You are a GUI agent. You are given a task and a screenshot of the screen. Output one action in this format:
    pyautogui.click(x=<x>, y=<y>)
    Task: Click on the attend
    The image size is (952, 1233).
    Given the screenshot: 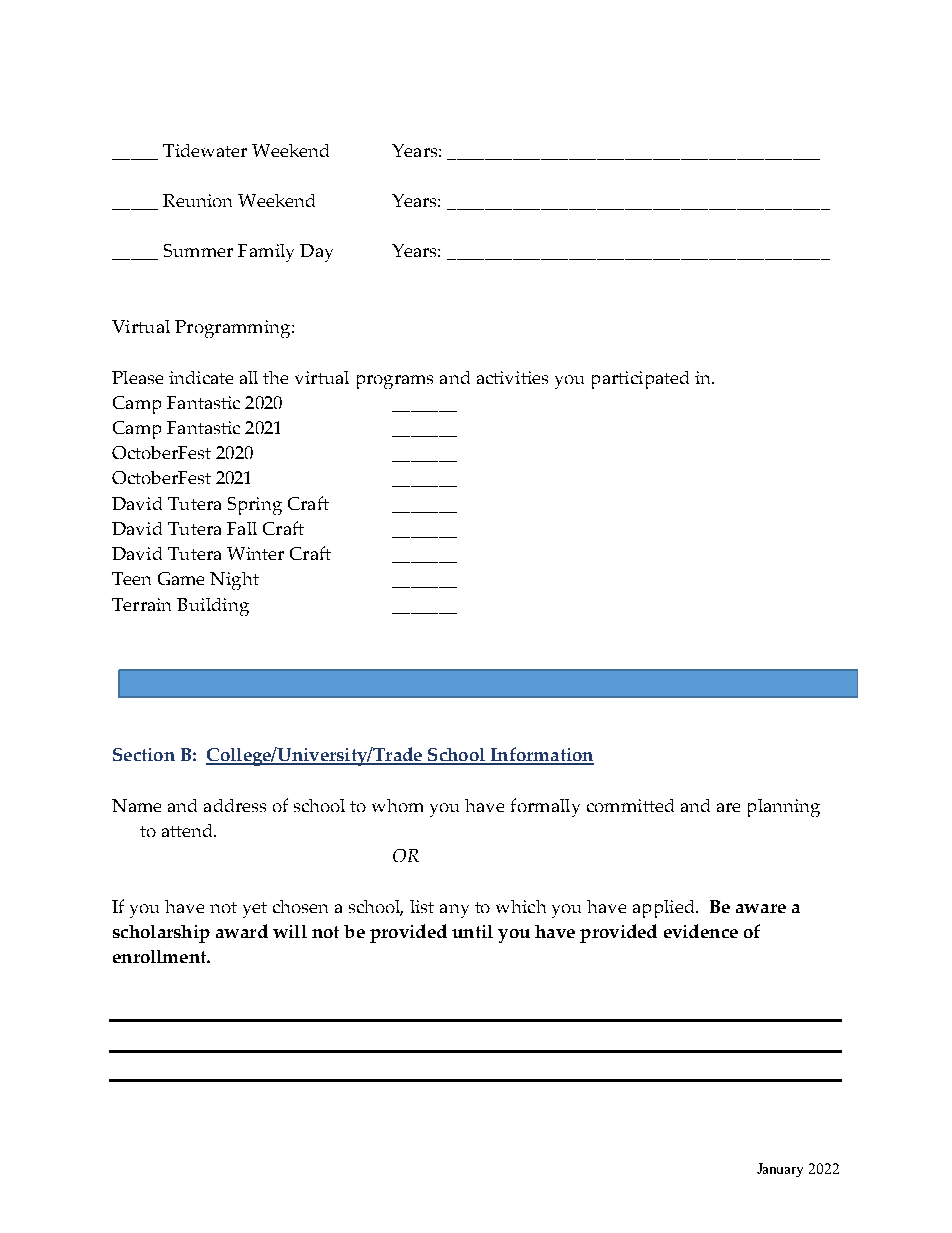 What is the action you would take?
    pyautogui.click(x=189, y=830)
